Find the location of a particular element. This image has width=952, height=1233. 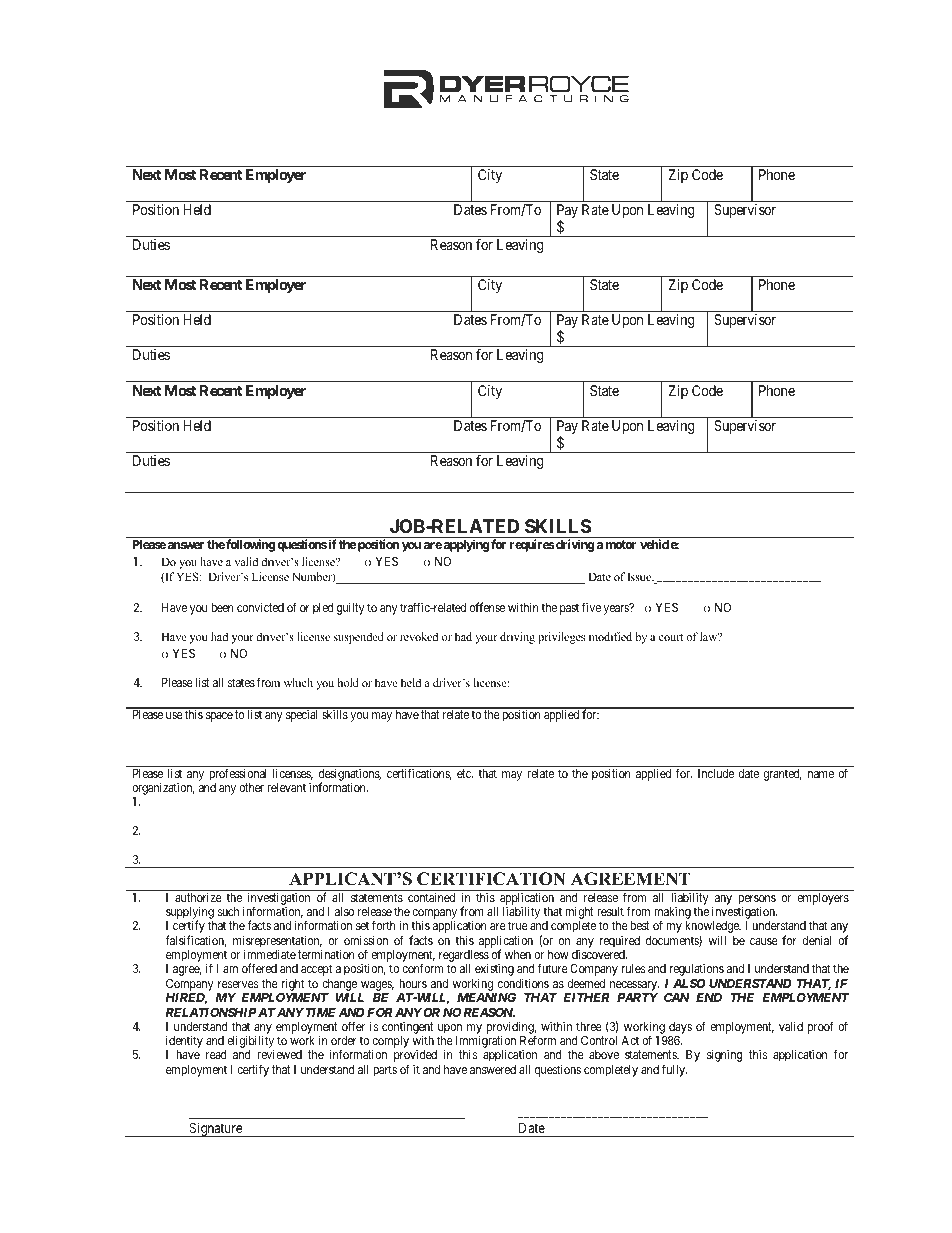

Signature is located at coordinates (215, 1129).
